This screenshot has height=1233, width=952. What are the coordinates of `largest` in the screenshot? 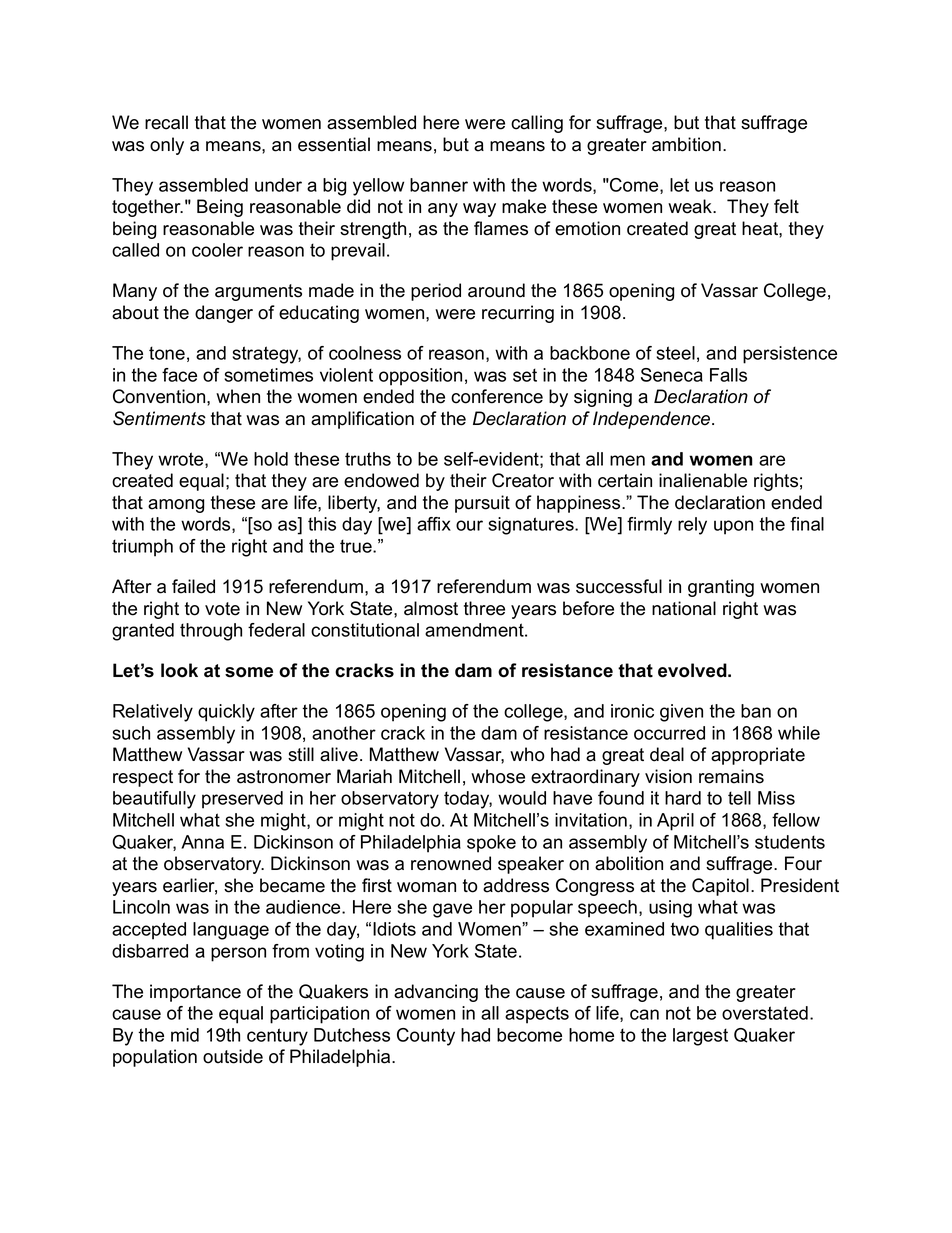 It's located at (700, 1037).
